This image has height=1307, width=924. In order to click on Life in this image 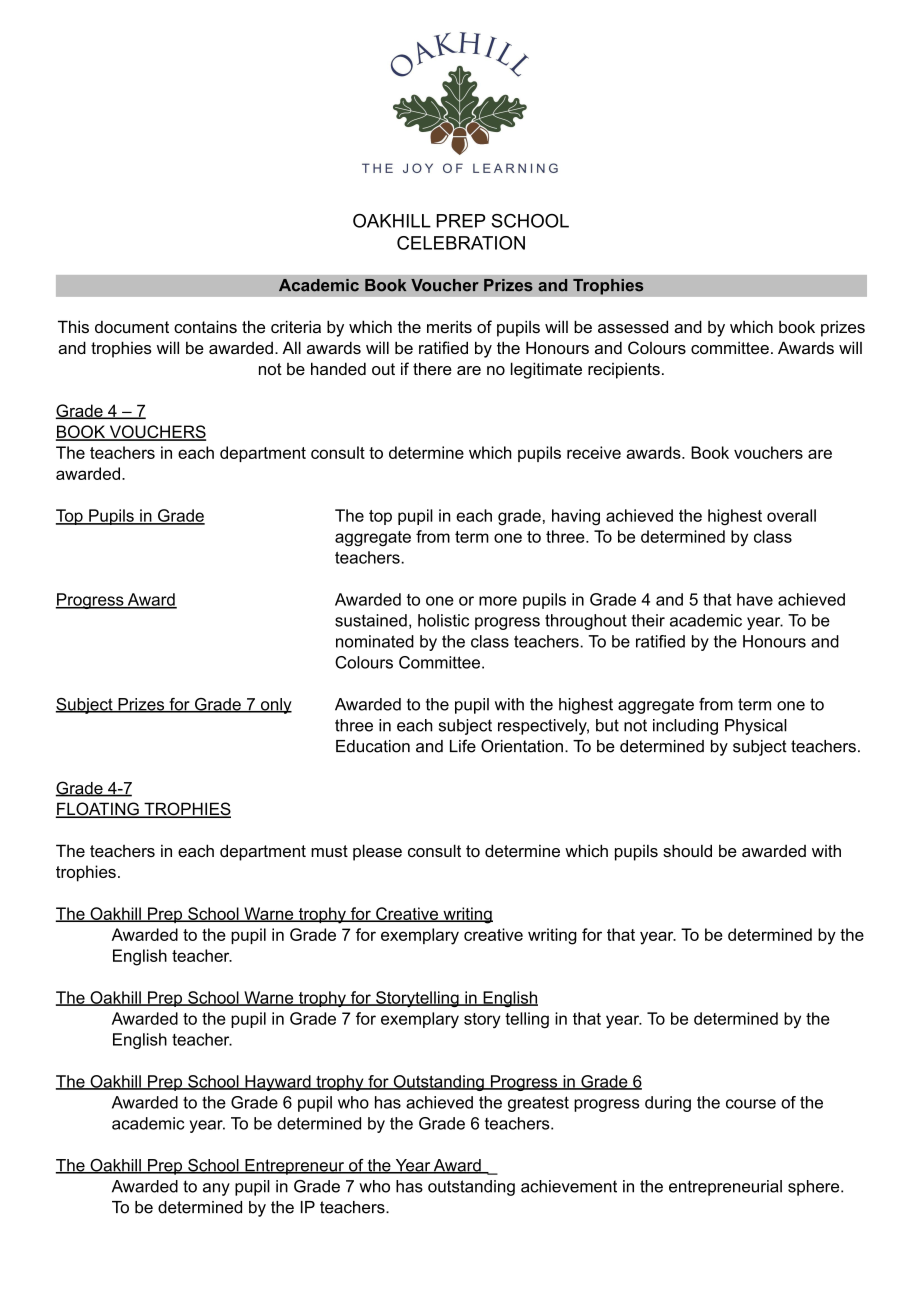, I will do `click(463, 746)`.
